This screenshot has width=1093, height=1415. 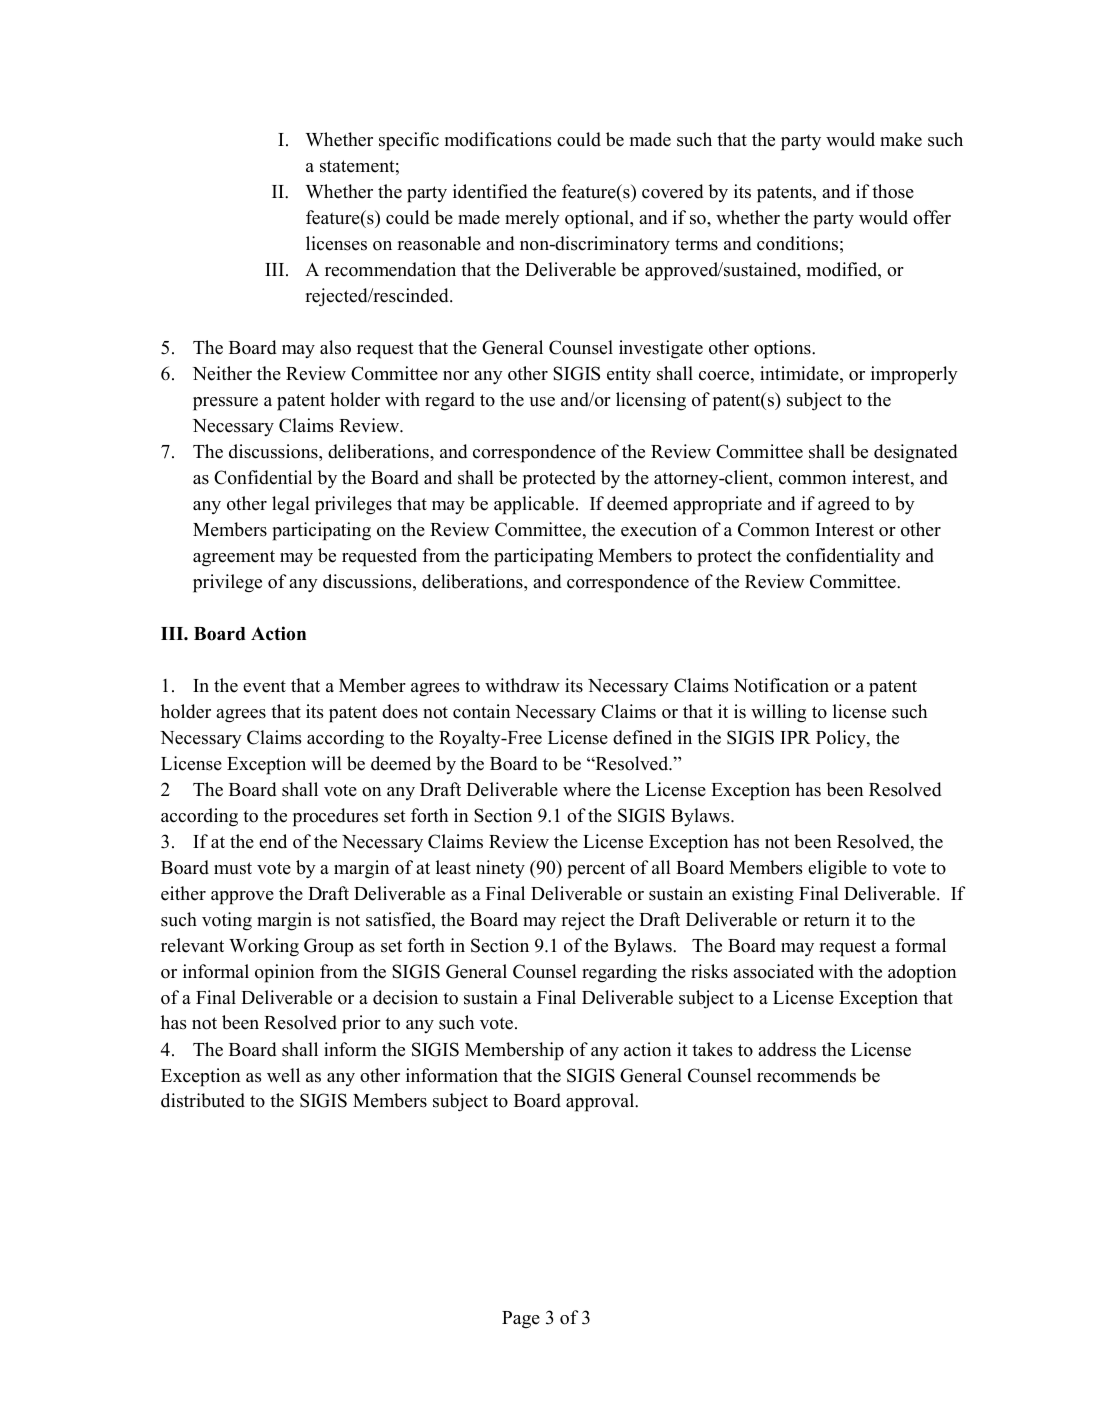 I want to click on contain, so click(x=482, y=711).
